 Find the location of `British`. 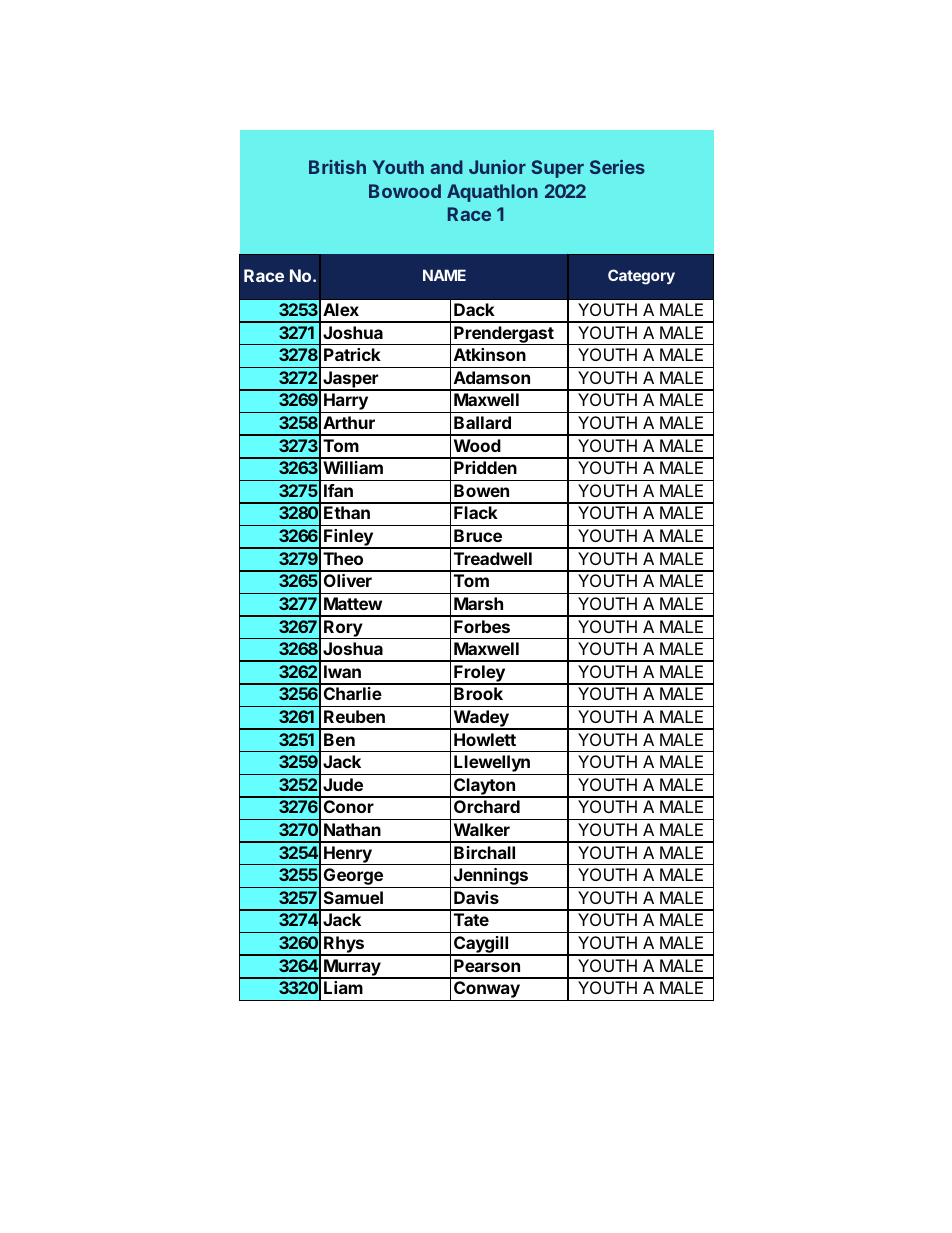

British is located at coordinates (337, 167).
